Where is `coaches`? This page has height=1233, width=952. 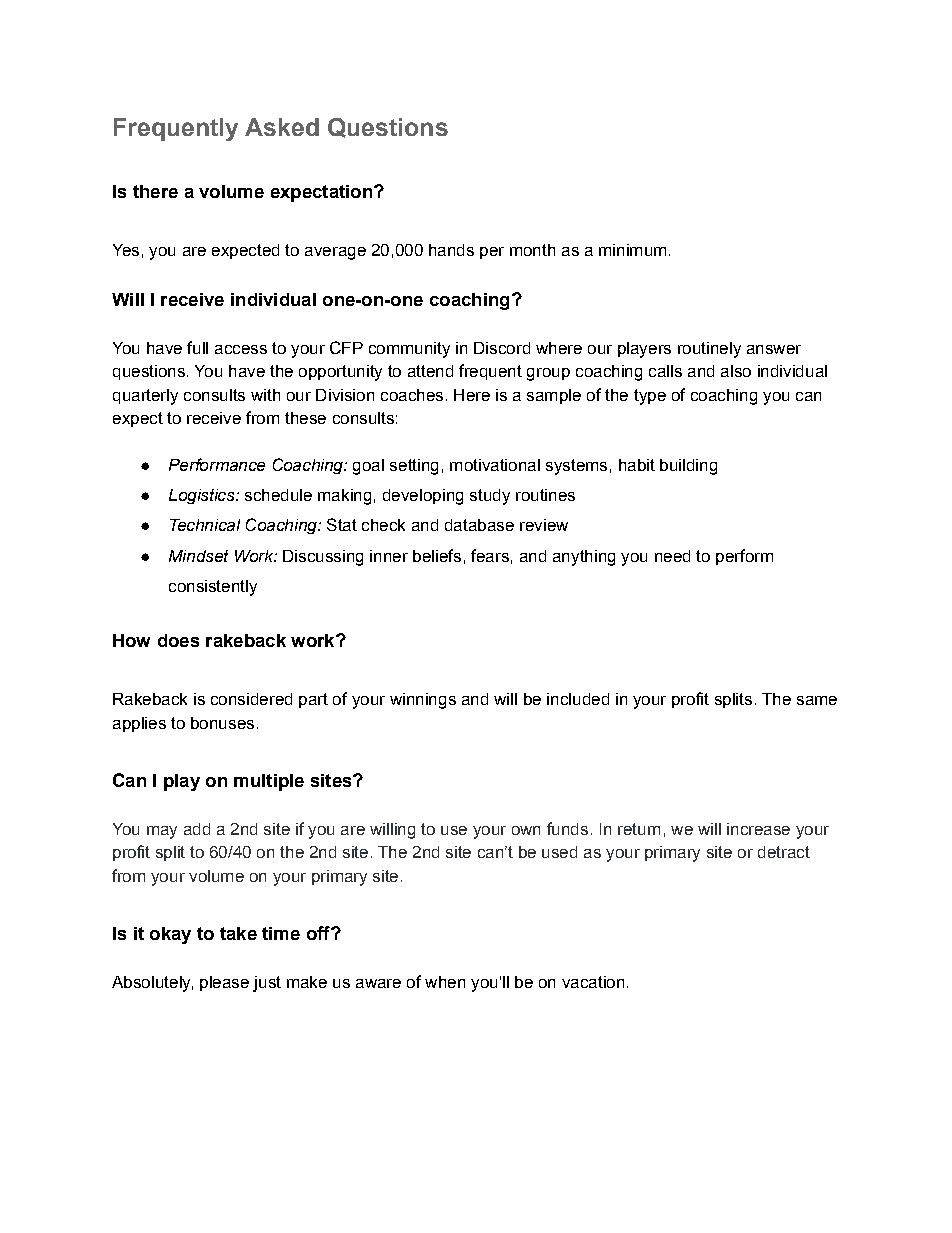
coaches is located at coordinates (412, 395).
